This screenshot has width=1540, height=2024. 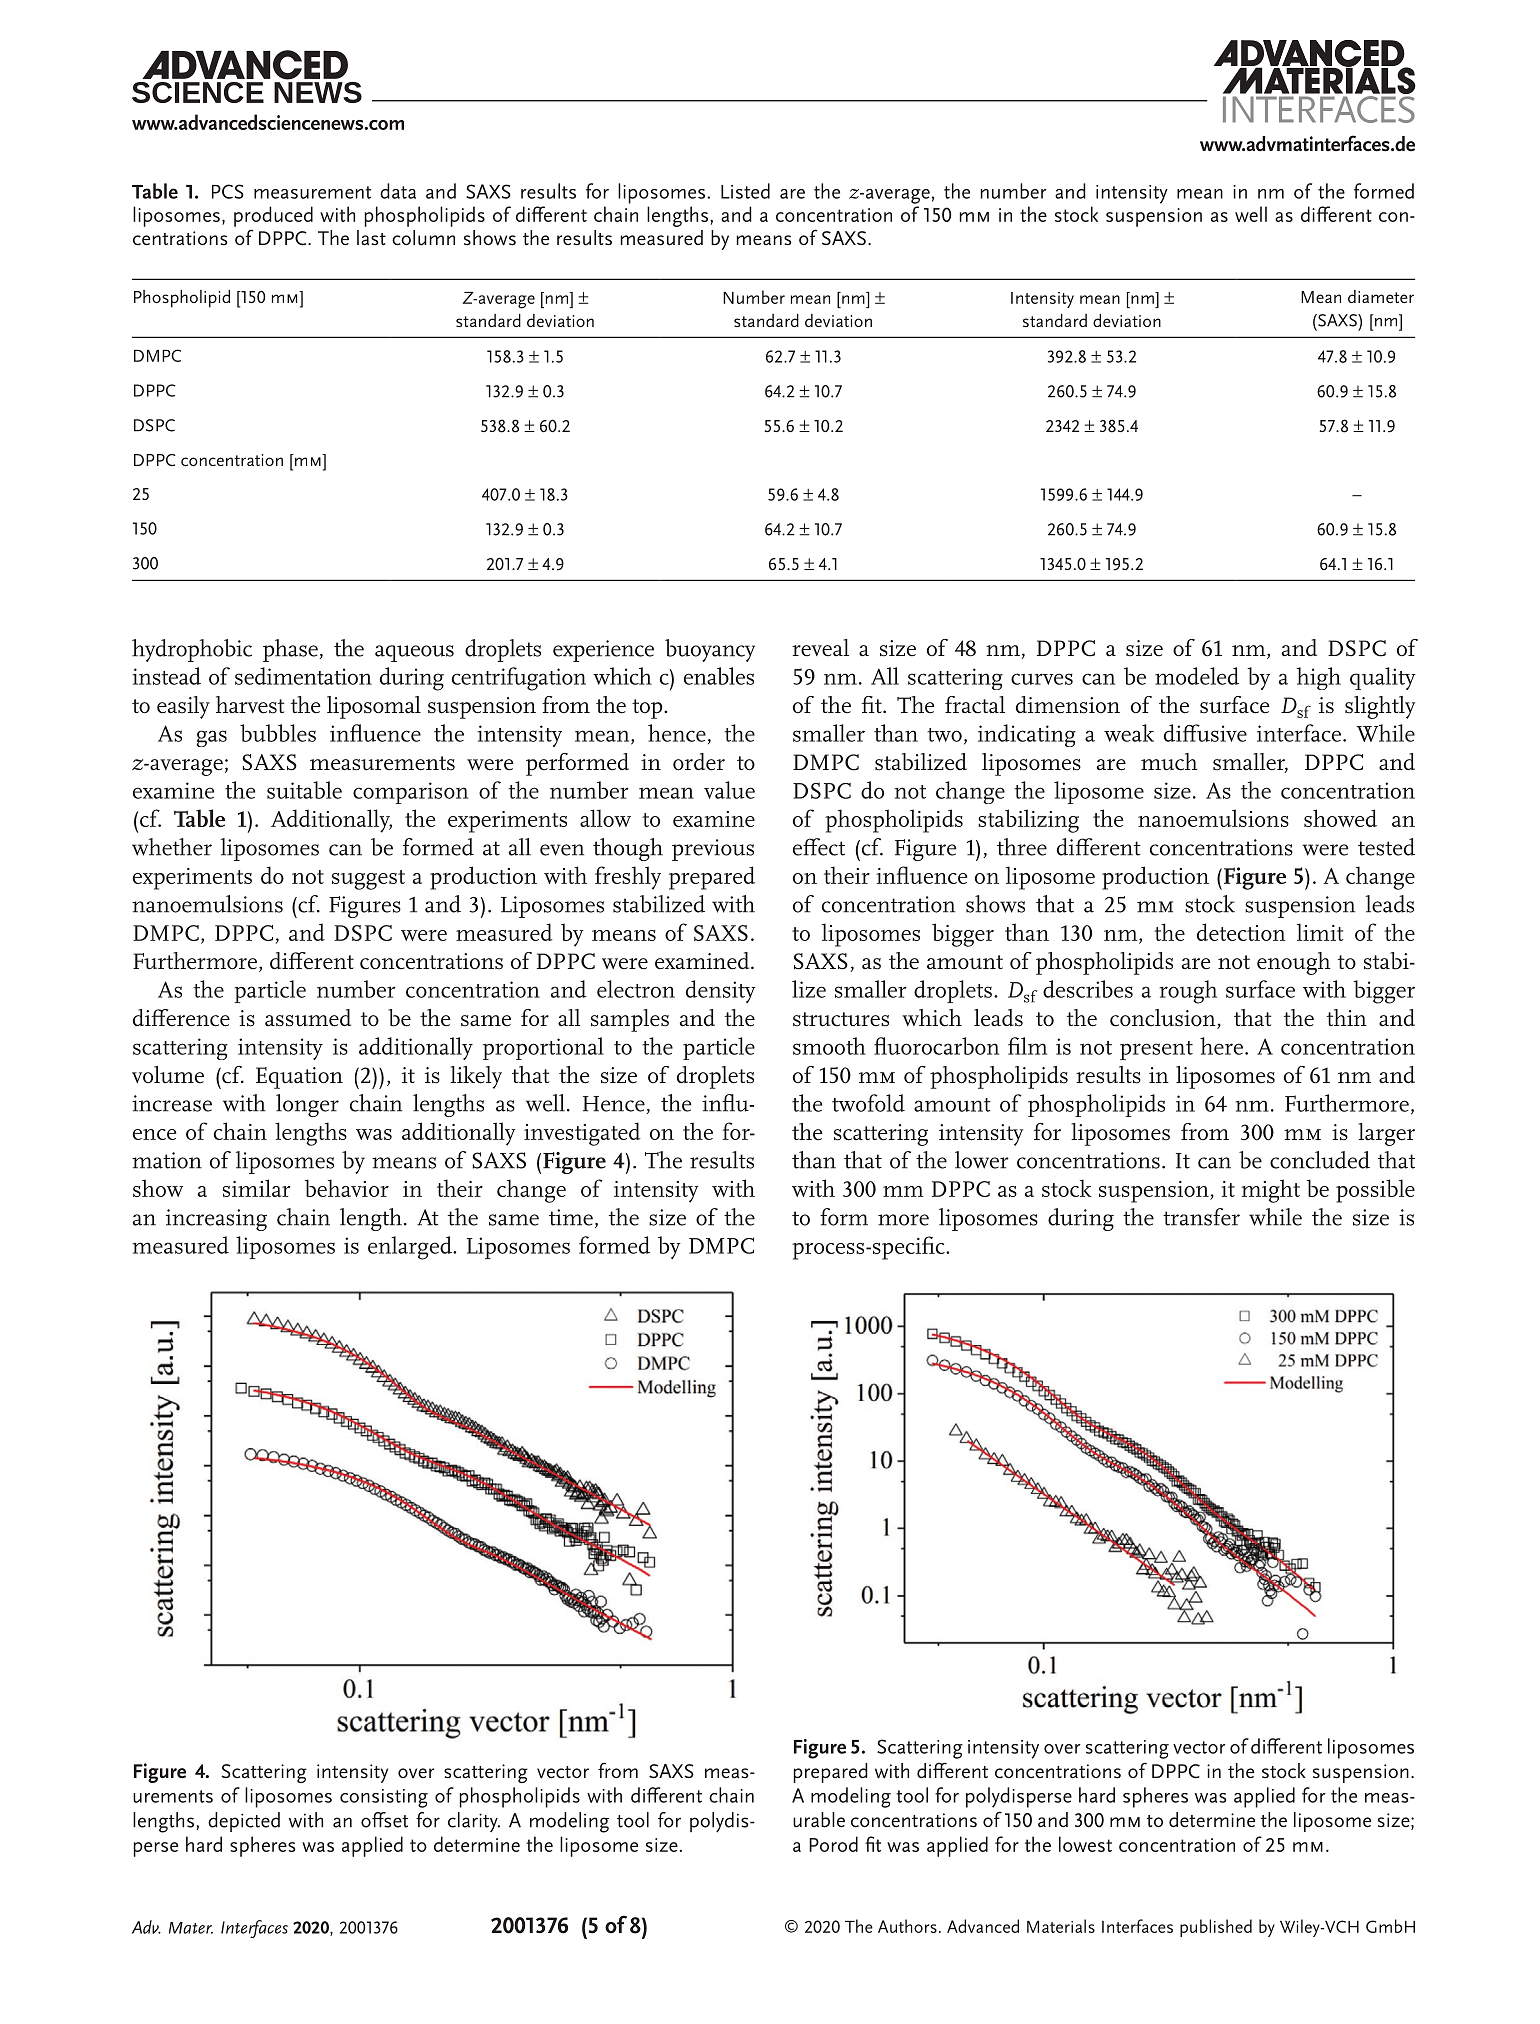 What do you see at coordinates (244, 1822) in the screenshot?
I see `depicted` at bounding box center [244, 1822].
